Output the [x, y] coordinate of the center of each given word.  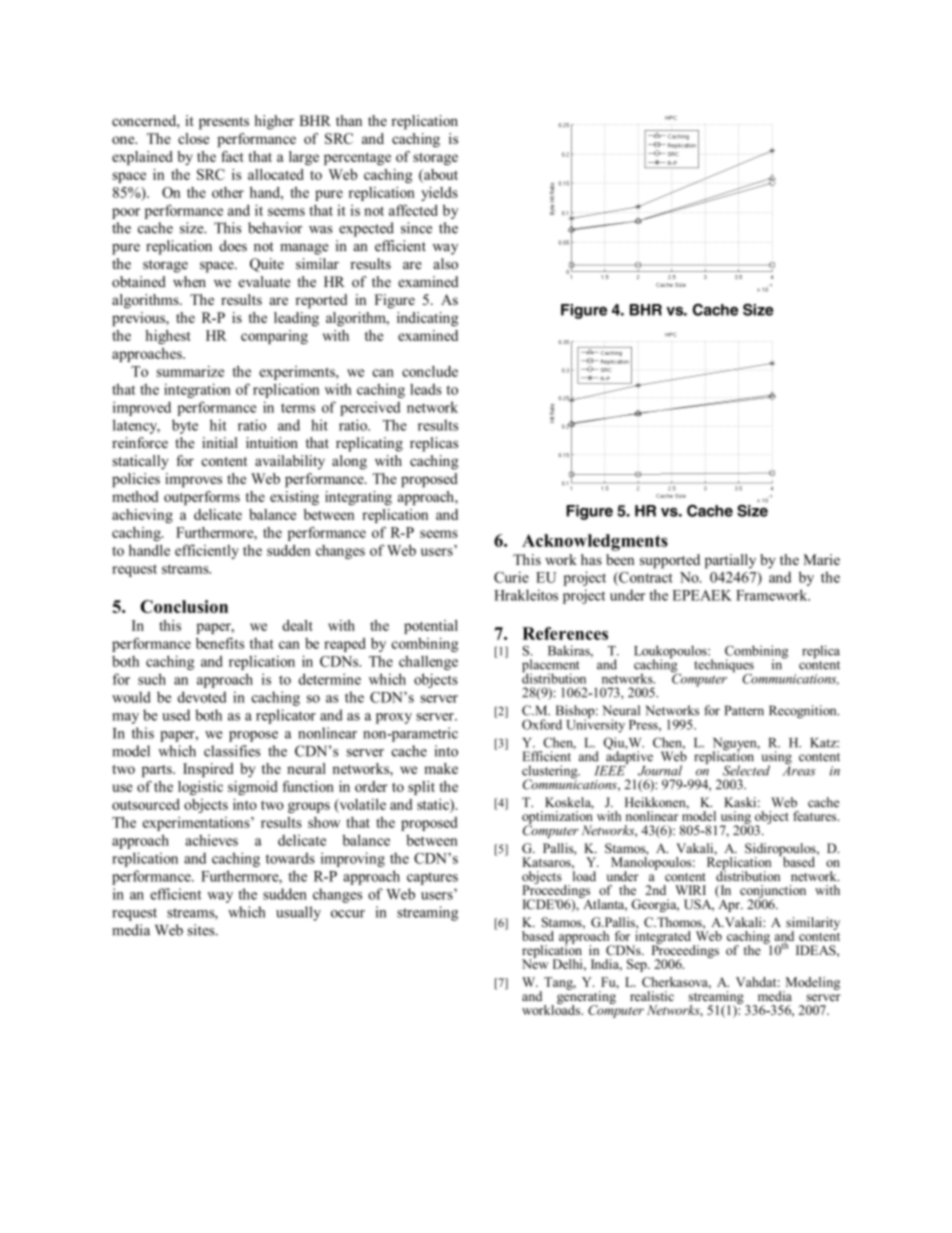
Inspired [208, 770]
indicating [427, 319]
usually [298, 913]
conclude [430, 371]
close [193, 138]
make [441, 768]
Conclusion [184, 606]
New [535, 963]
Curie [511, 577]
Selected [746, 770]
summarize [190, 371]
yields [439, 194]
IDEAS [817, 950]
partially [730, 561]
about [440, 174]
